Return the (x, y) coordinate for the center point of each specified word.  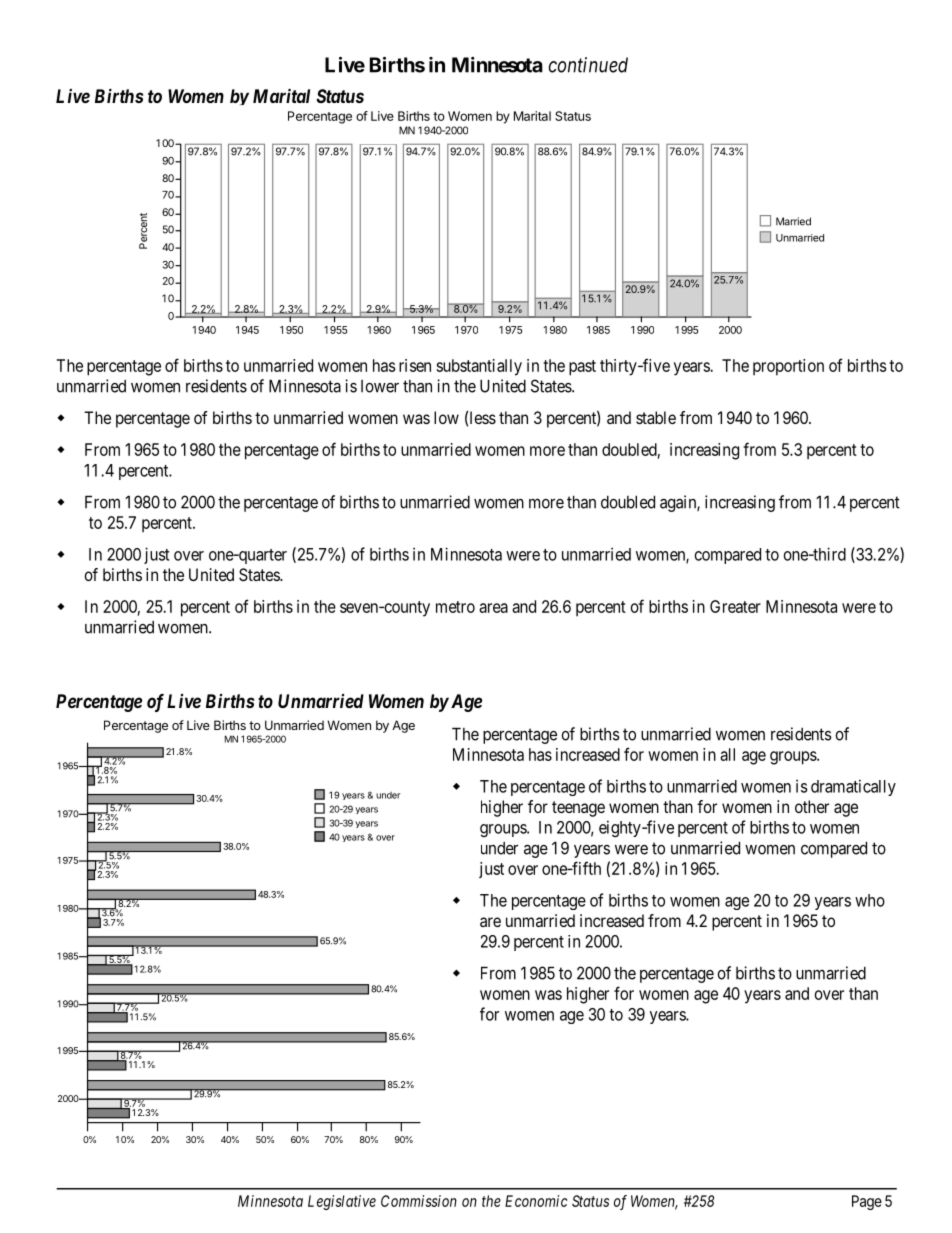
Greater (735, 606)
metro (455, 607)
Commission (419, 1201)
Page (867, 1202)
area (493, 608)
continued (588, 65)
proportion (788, 367)
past (582, 368)
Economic (536, 1201)
